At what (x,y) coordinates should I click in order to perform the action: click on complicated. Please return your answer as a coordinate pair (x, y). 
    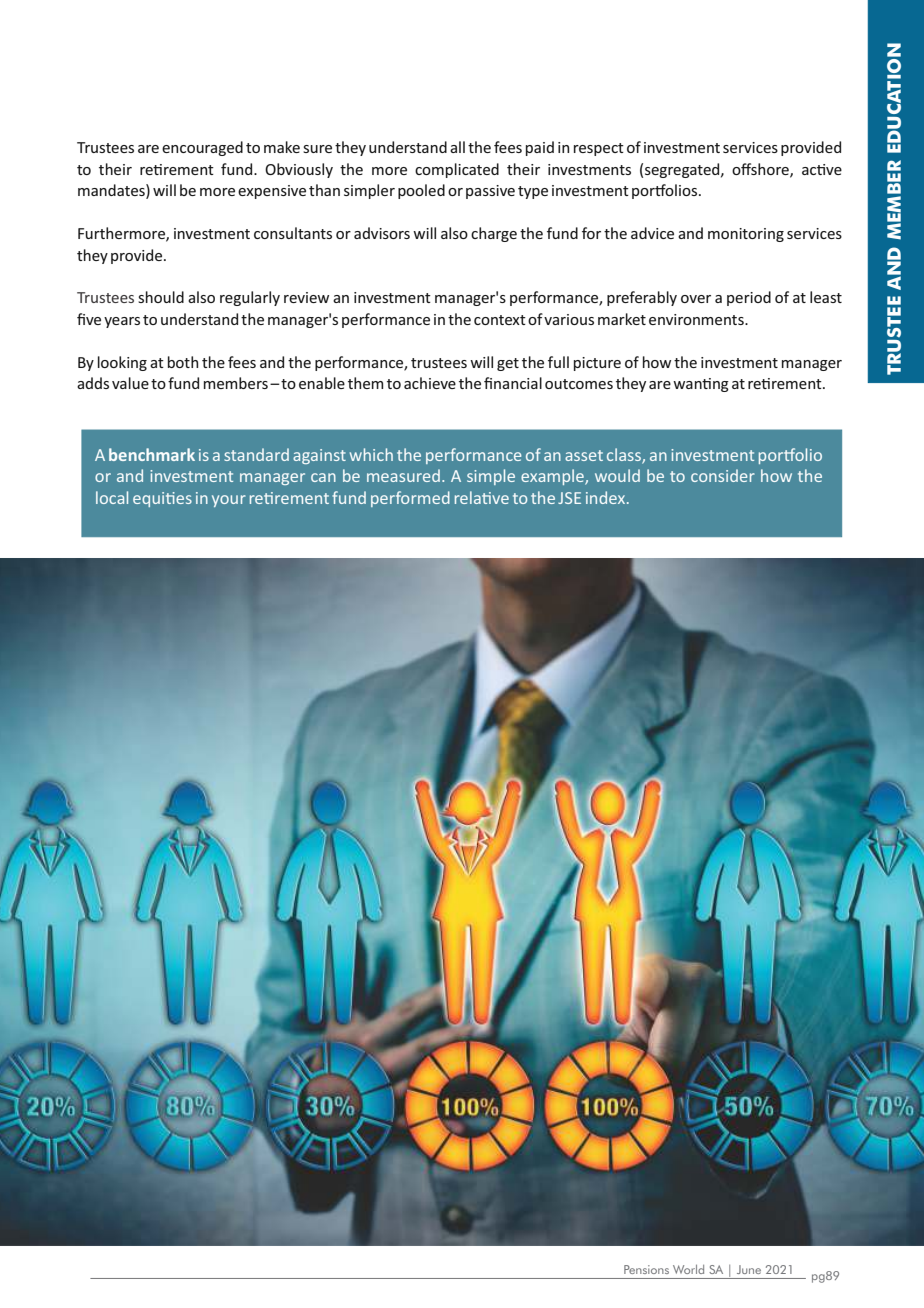
    Looking at the image, I should click on (457, 170).
